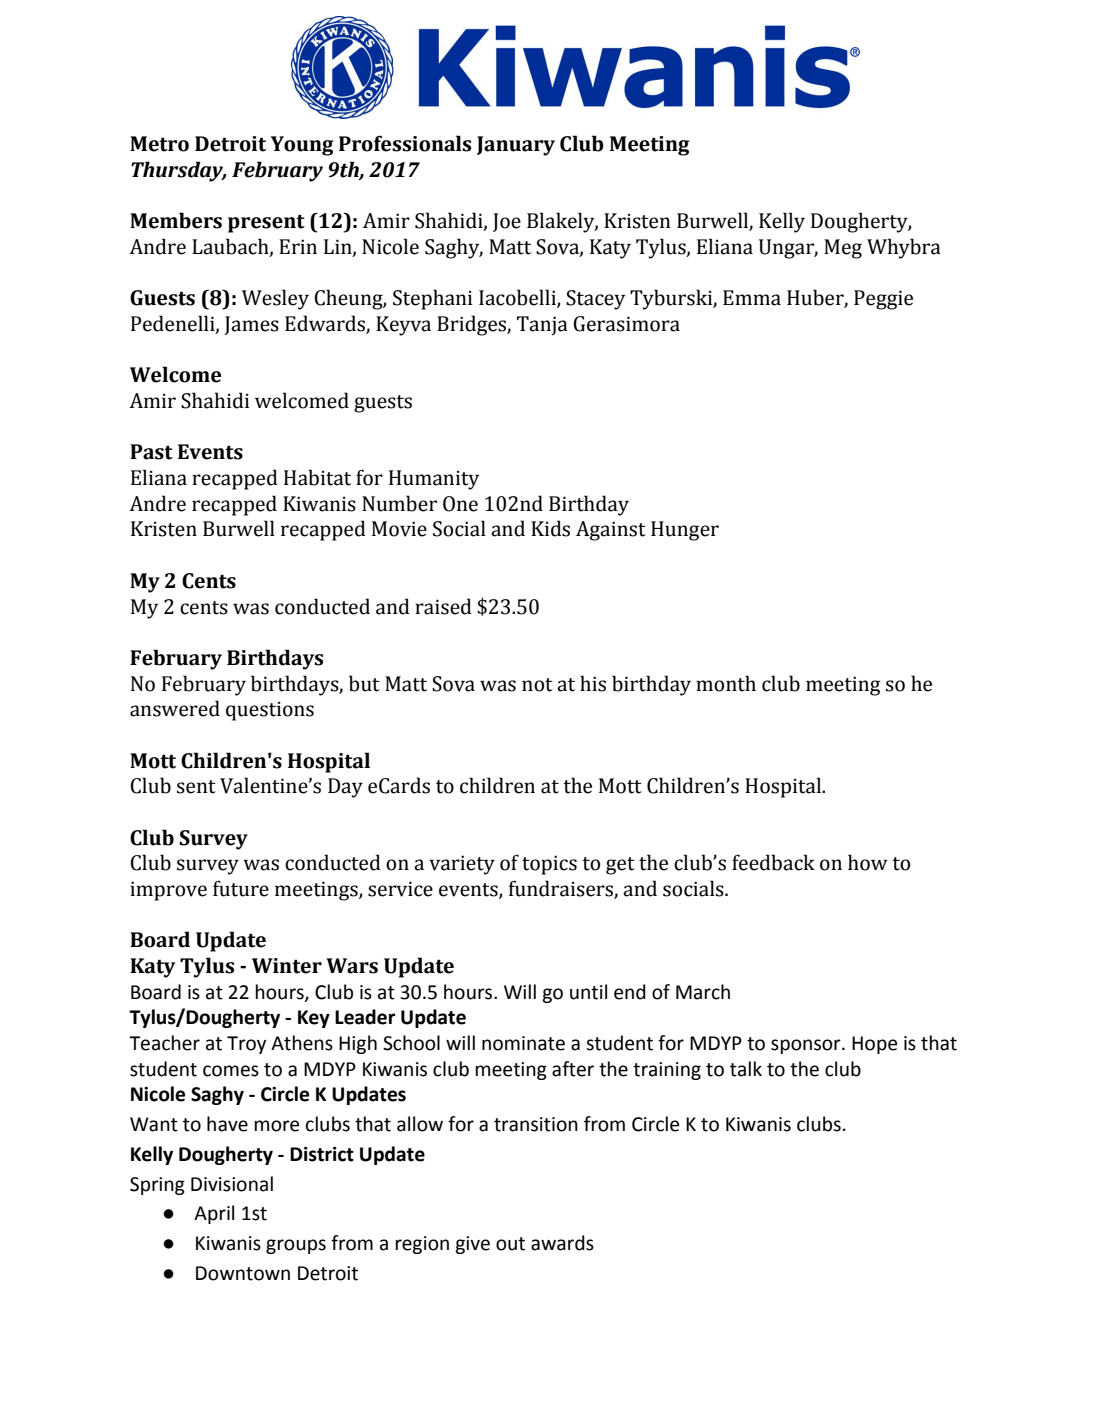 This page has width=1103, height=1427. Describe the element at coordinates (746, 1069) in the page. I see `talk` at that location.
